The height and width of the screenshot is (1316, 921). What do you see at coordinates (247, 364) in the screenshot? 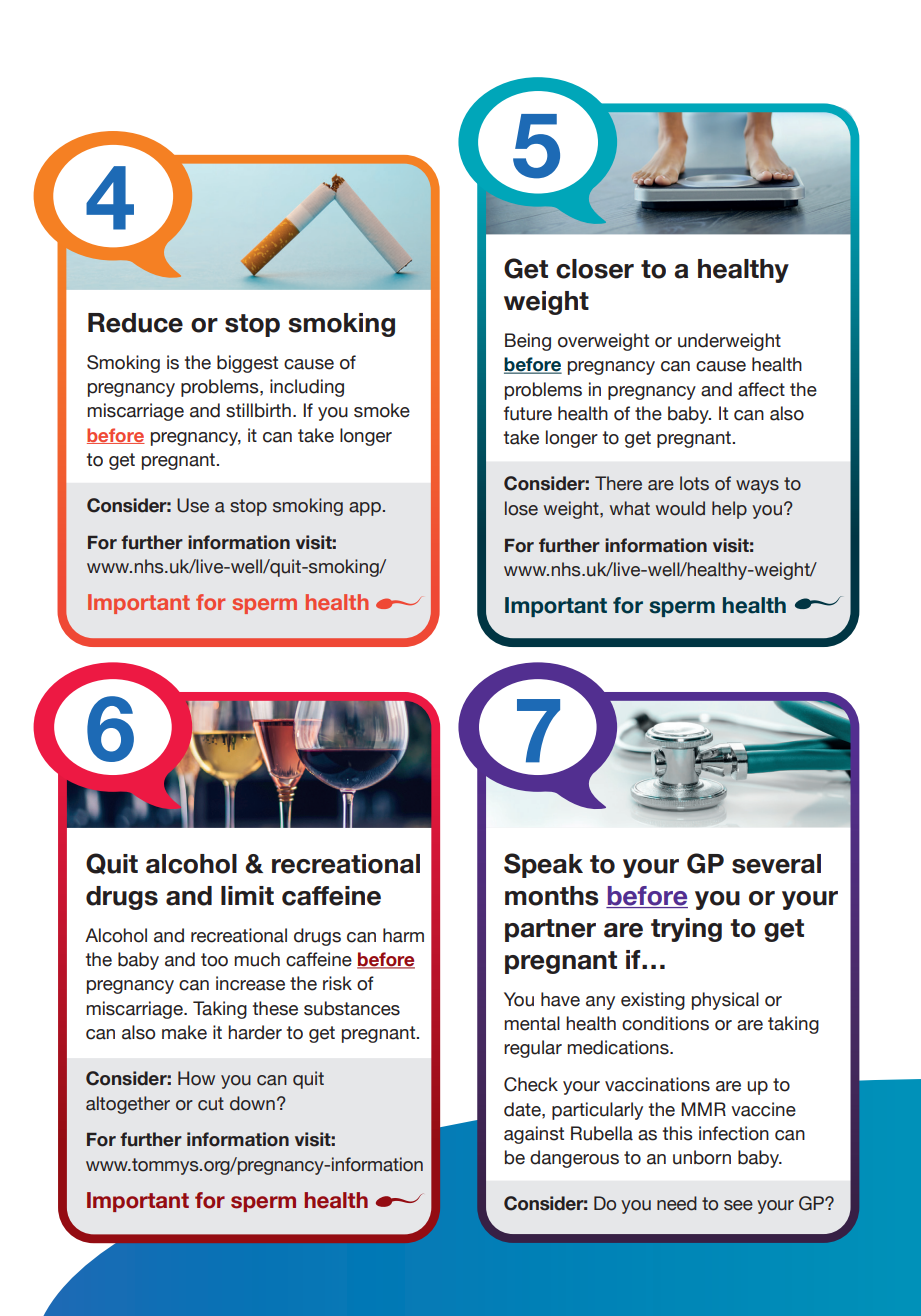
I see `biggest` at bounding box center [247, 364].
